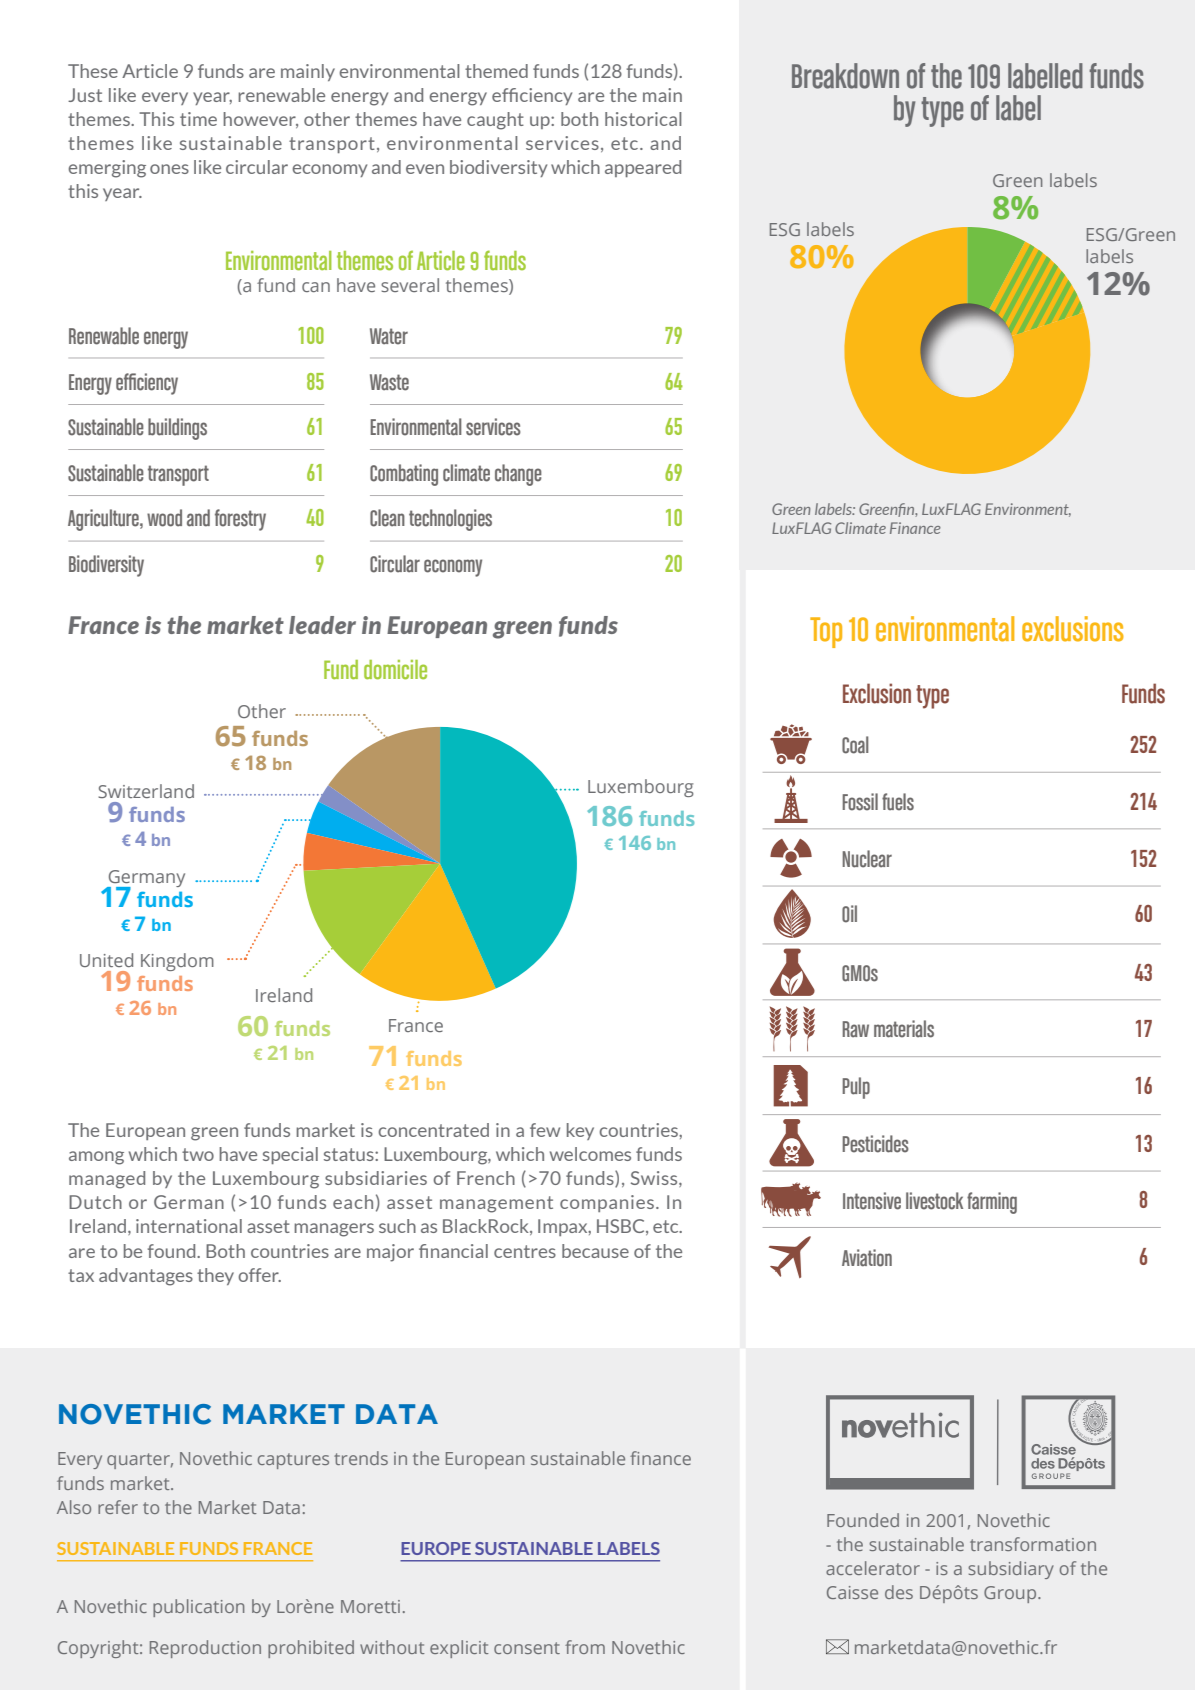  Describe the element at coordinates (198, 119) in the screenshot. I see `time` at that location.
